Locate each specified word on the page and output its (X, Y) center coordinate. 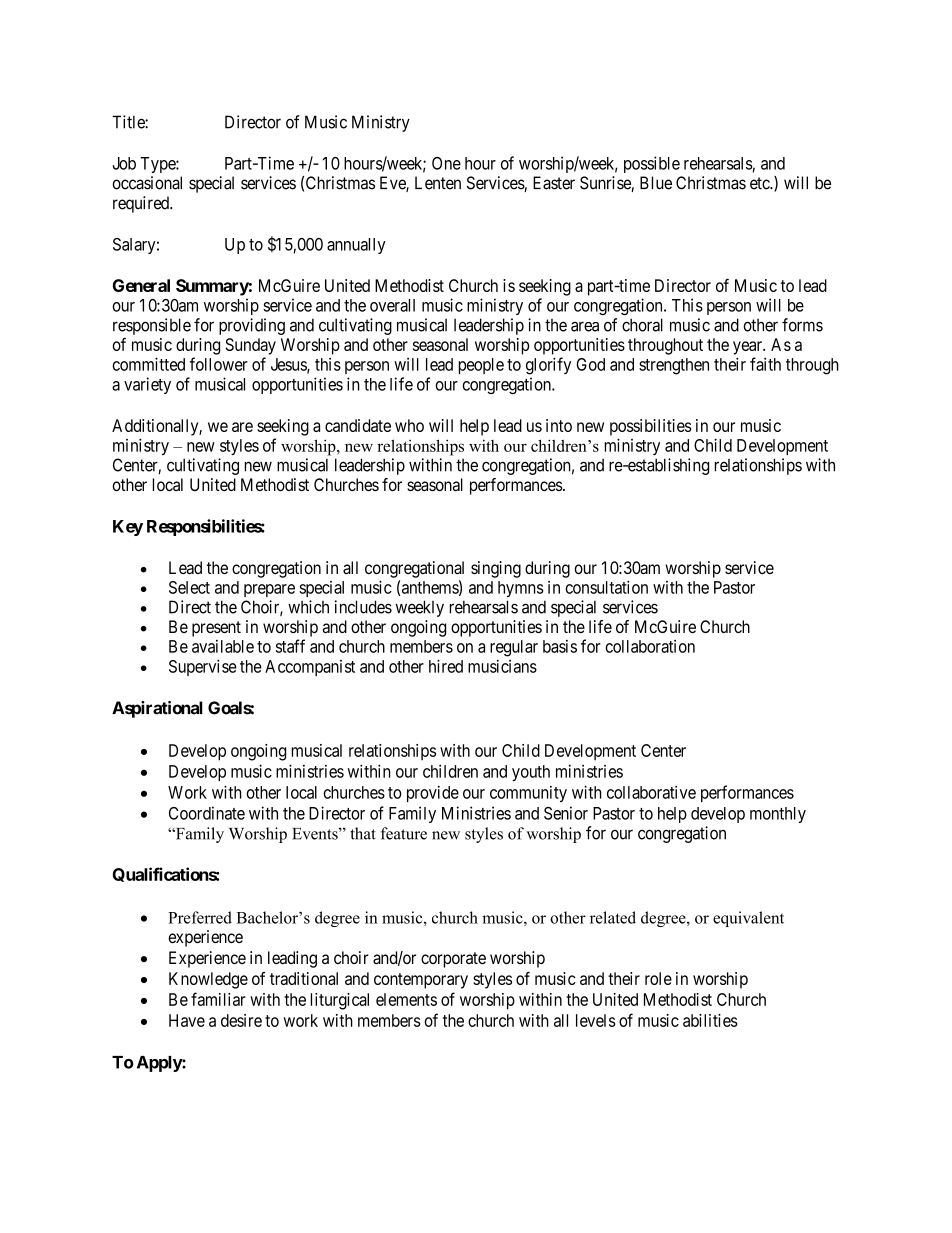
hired (446, 666)
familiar (218, 999)
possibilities (651, 427)
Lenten (438, 183)
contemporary (421, 981)
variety (147, 385)
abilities (710, 1020)
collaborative (651, 792)
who (409, 425)
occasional (147, 183)
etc (760, 183)
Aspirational (157, 709)
